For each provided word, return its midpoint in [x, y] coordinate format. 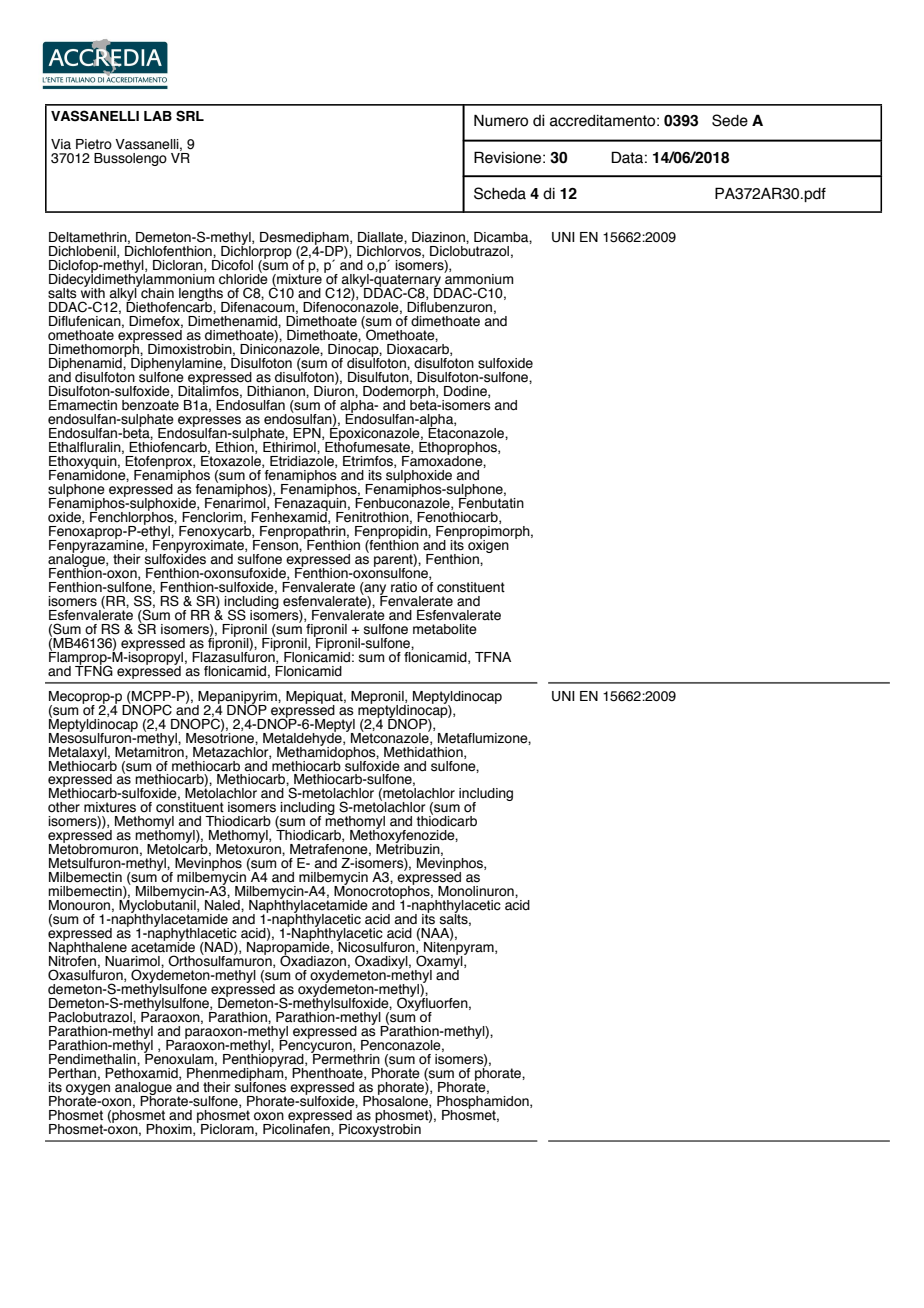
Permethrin [345, 1058]
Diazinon [439, 237]
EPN [308, 434]
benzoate [150, 404]
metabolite [445, 629]
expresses [209, 422]
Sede [730, 120]
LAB [158, 116]
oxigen [488, 545]
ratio [404, 587]
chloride [243, 278]
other [64, 807]
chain [157, 293]
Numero [501, 120]
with [93, 292]
